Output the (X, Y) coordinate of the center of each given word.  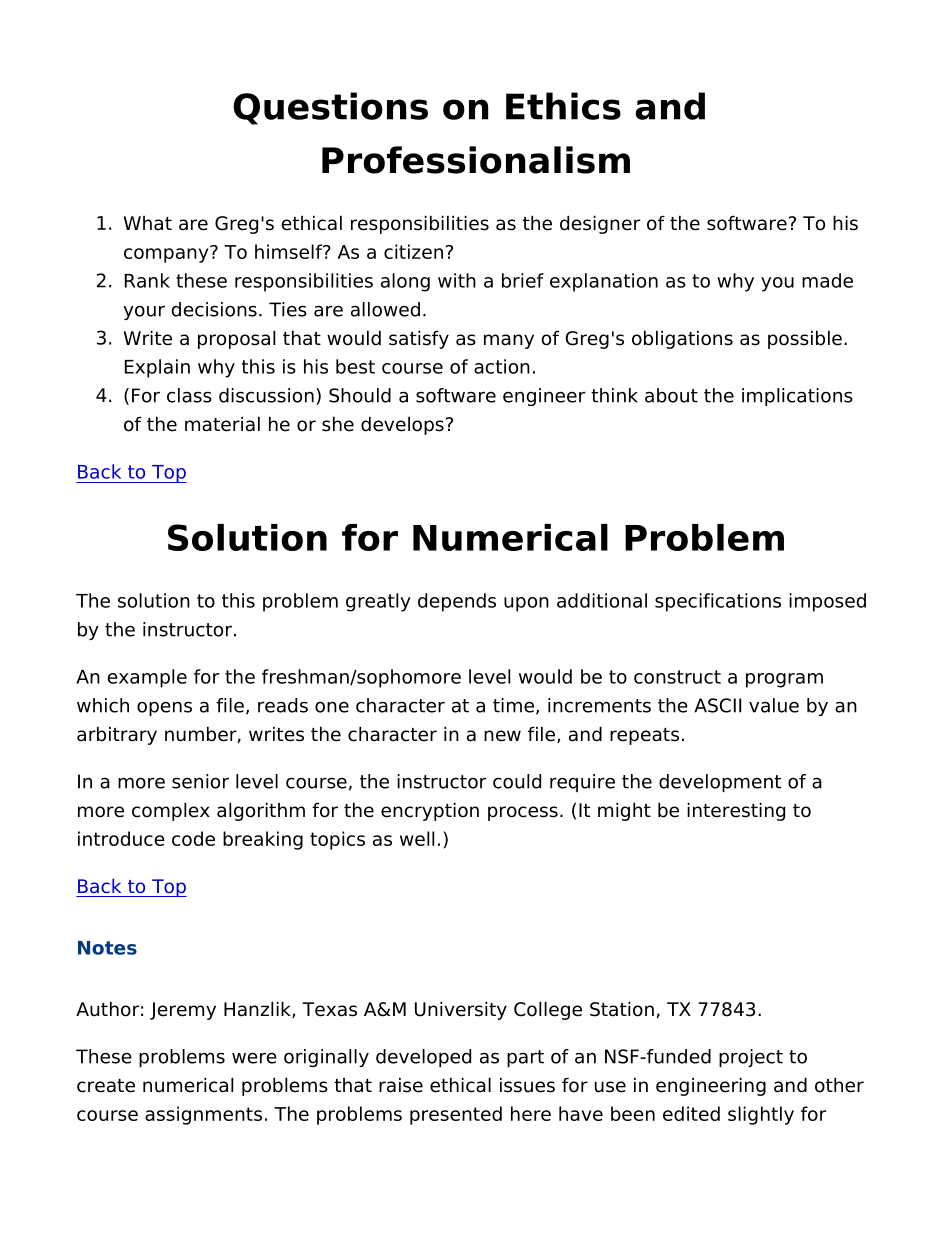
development (720, 783)
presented (456, 1115)
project (751, 1058)
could (517, 781)
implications (797, 397)
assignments (203, 1115)
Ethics (563, 106)
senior (200, 781)
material (222, 424)
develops (402, 425)
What (148, 223)
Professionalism (476, 160)
